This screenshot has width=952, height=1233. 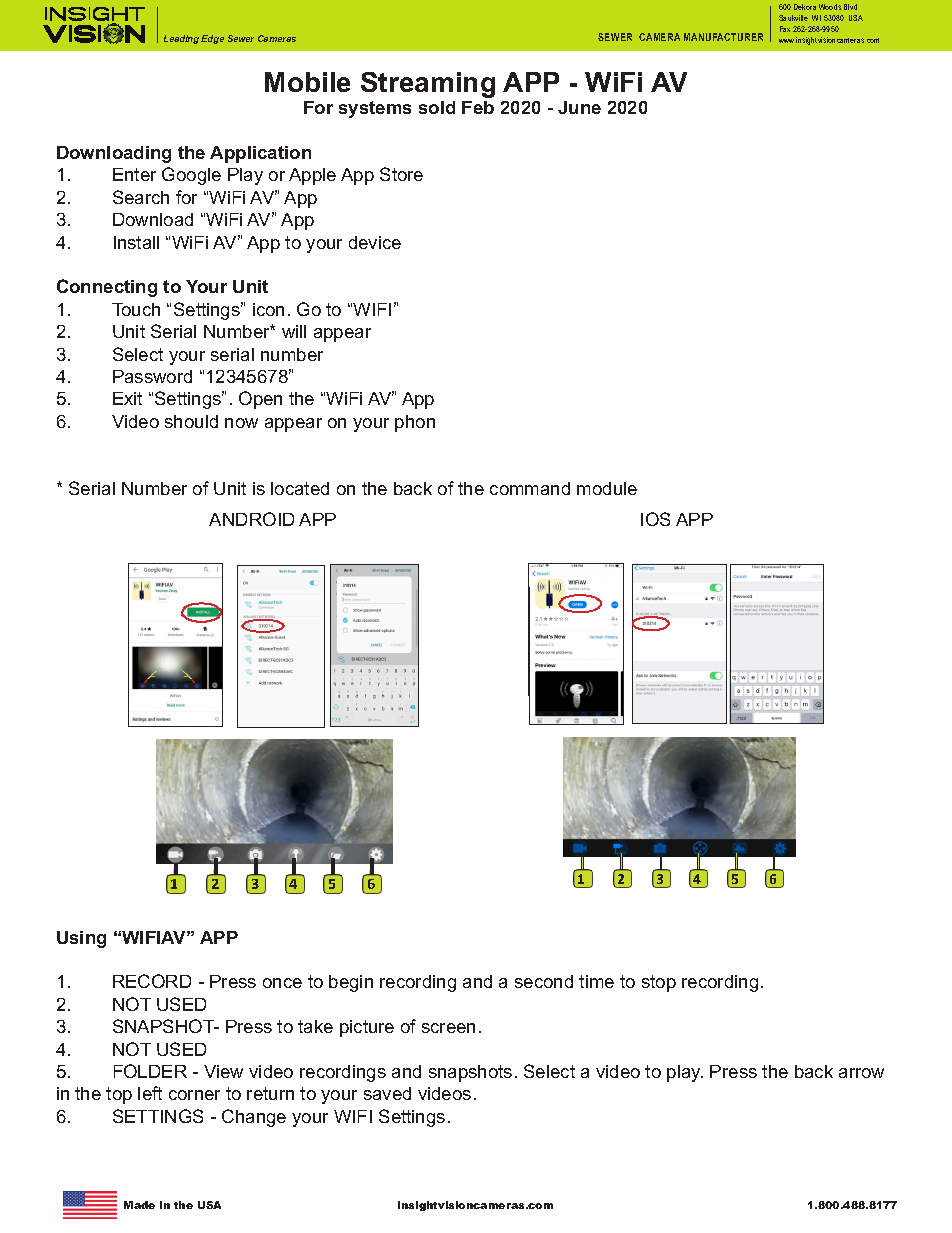 What do you see at coordinates (139, 1205) in the screenshot?
I see `Made` at bounding box center [139, 1205].
